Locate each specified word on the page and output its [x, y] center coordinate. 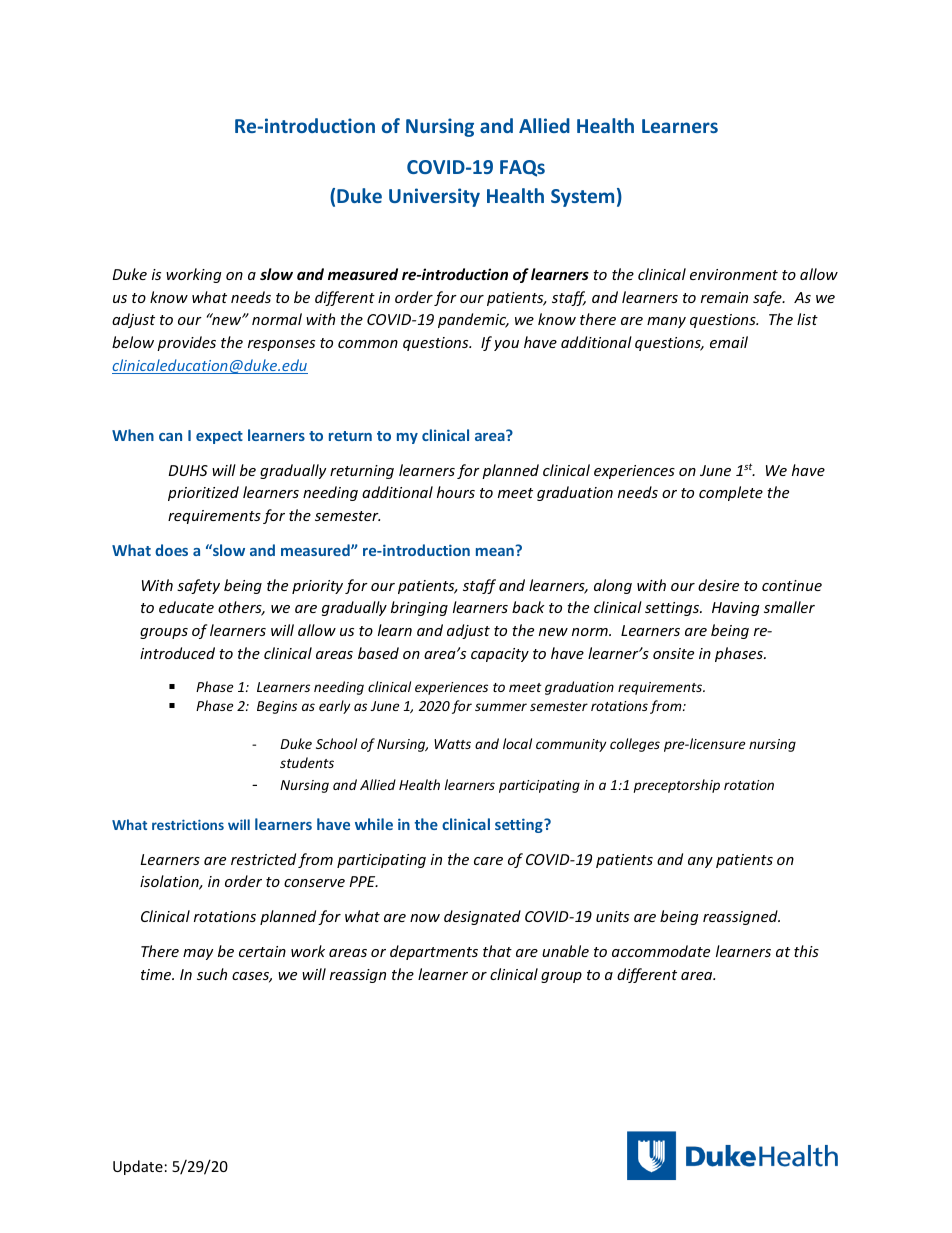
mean [495, 552]
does [171, 550]
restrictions [188, 824]
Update [138, 1167]
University [434, 197]
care [488, 861]
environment [734, 274]
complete [731, 493]
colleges [635, 745]
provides [186, 343]
